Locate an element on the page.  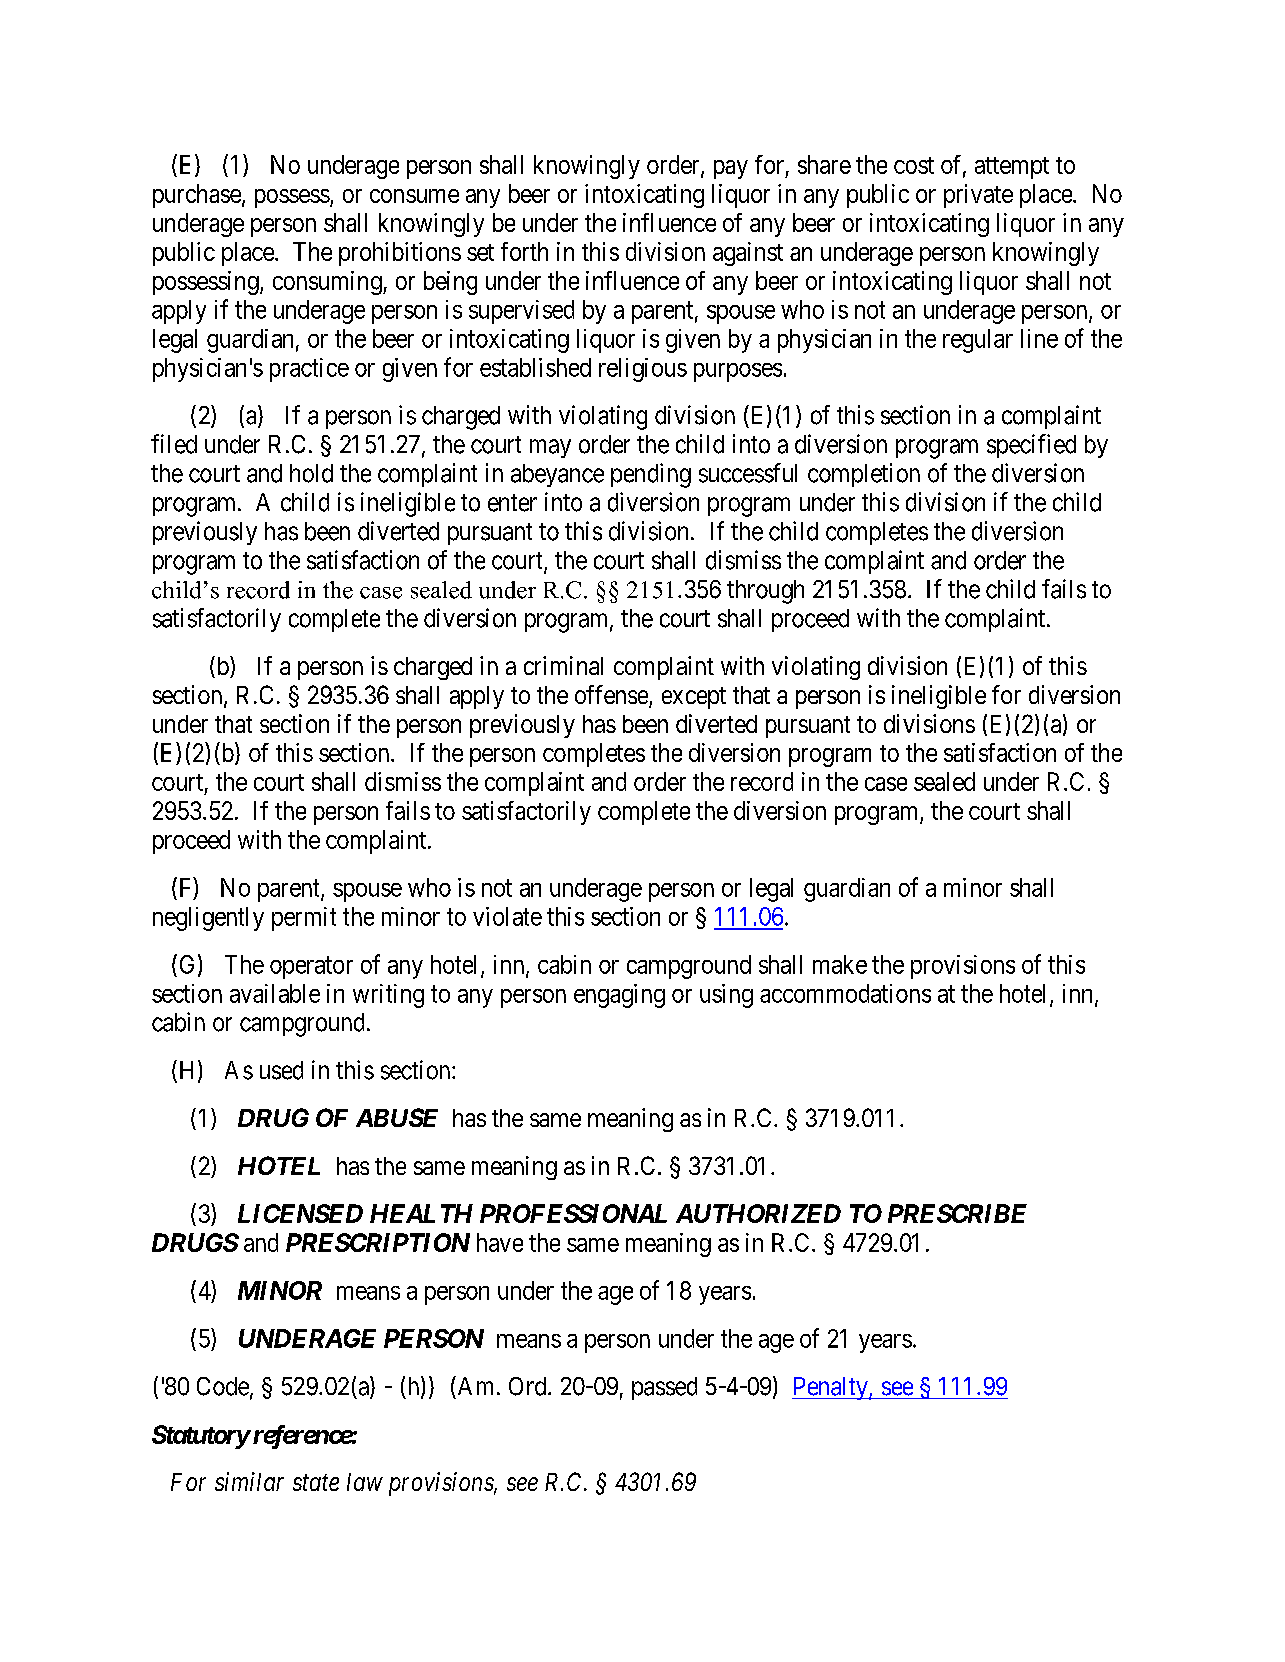
hold is located at coordinates (311, 473).
